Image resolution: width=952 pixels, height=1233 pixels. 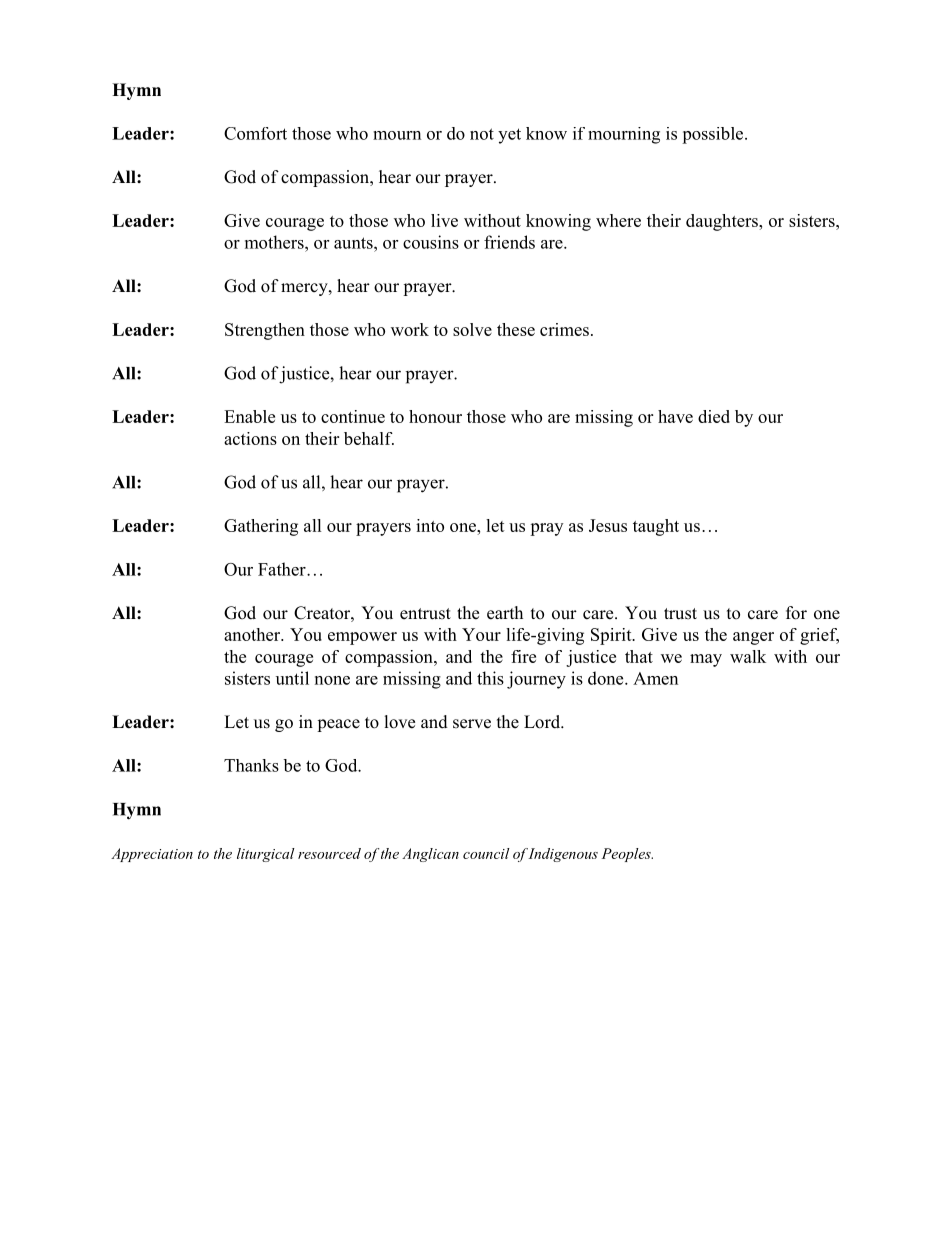 What do you see at coordinates (430, 525) in the page?
I see `into` at bounding box center [430, 525].
